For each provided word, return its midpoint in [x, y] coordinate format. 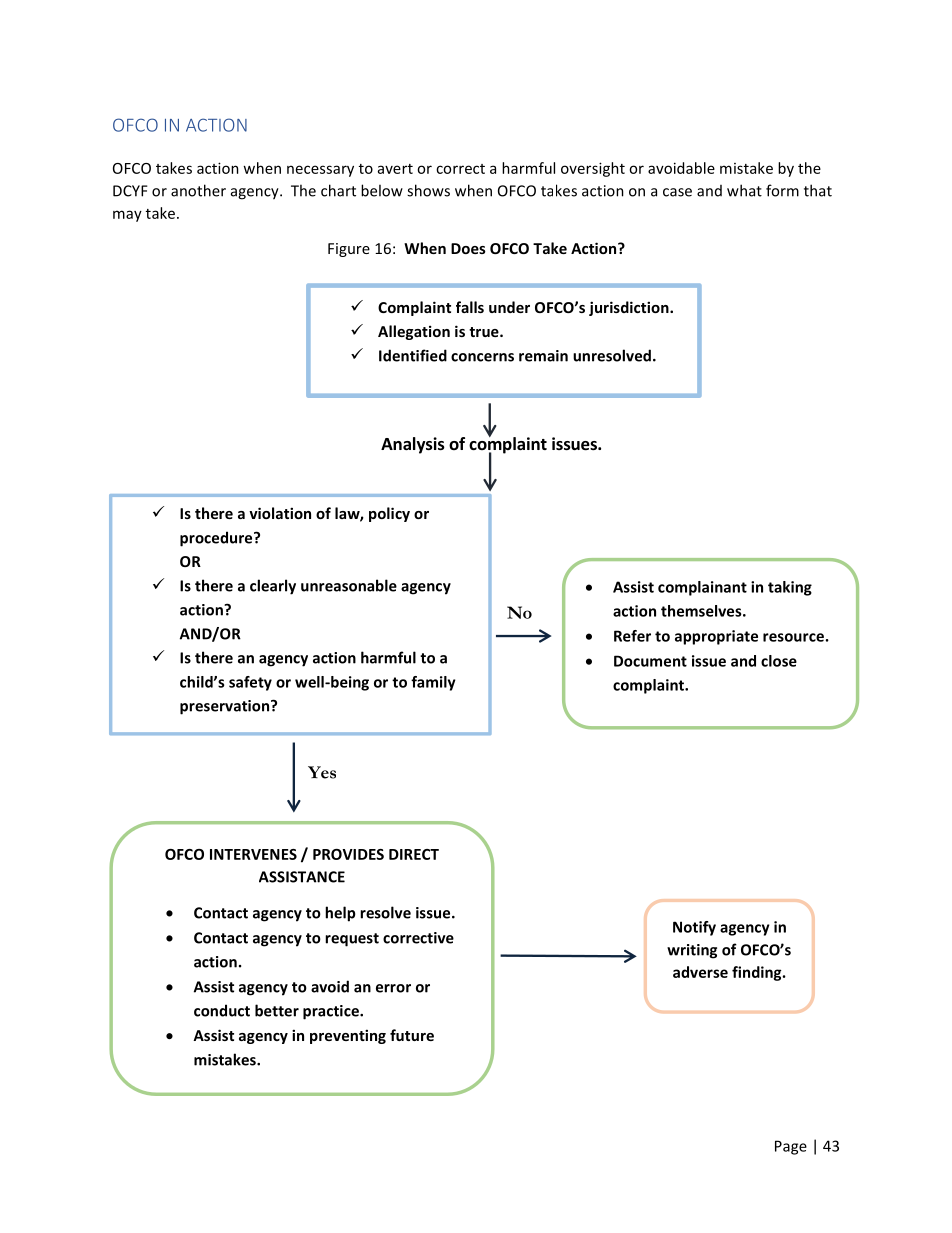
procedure [217, 539]
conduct [222, 1010]
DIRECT [414, 854]
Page [791, 1147]
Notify [694, 928]
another [198, 190]
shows [428, 190]
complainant [702, 588]
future [412, 1035]
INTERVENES [253, 854]
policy [389, 514]
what [744, 190]
